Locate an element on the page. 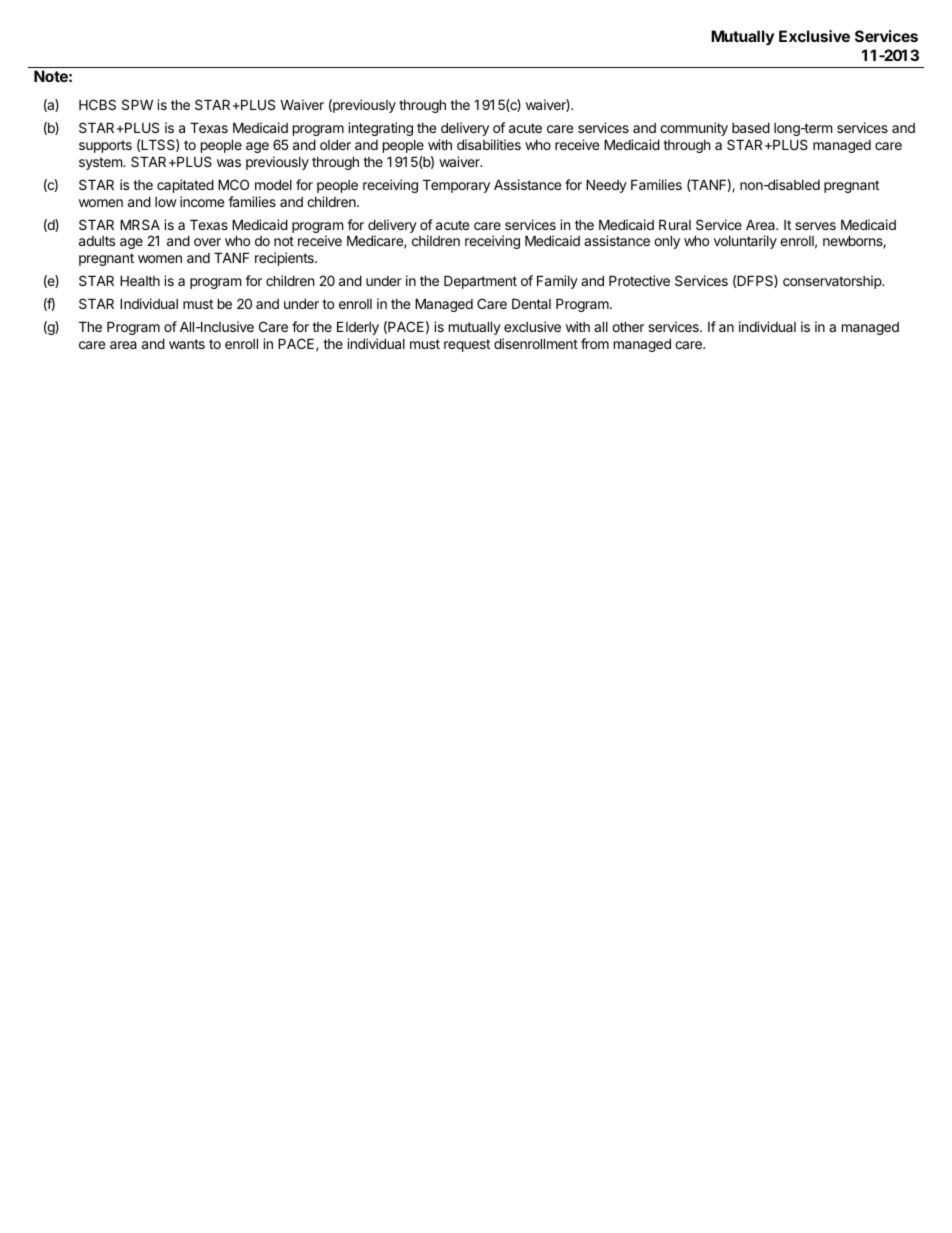  only is located at coordinates (667, 242).
